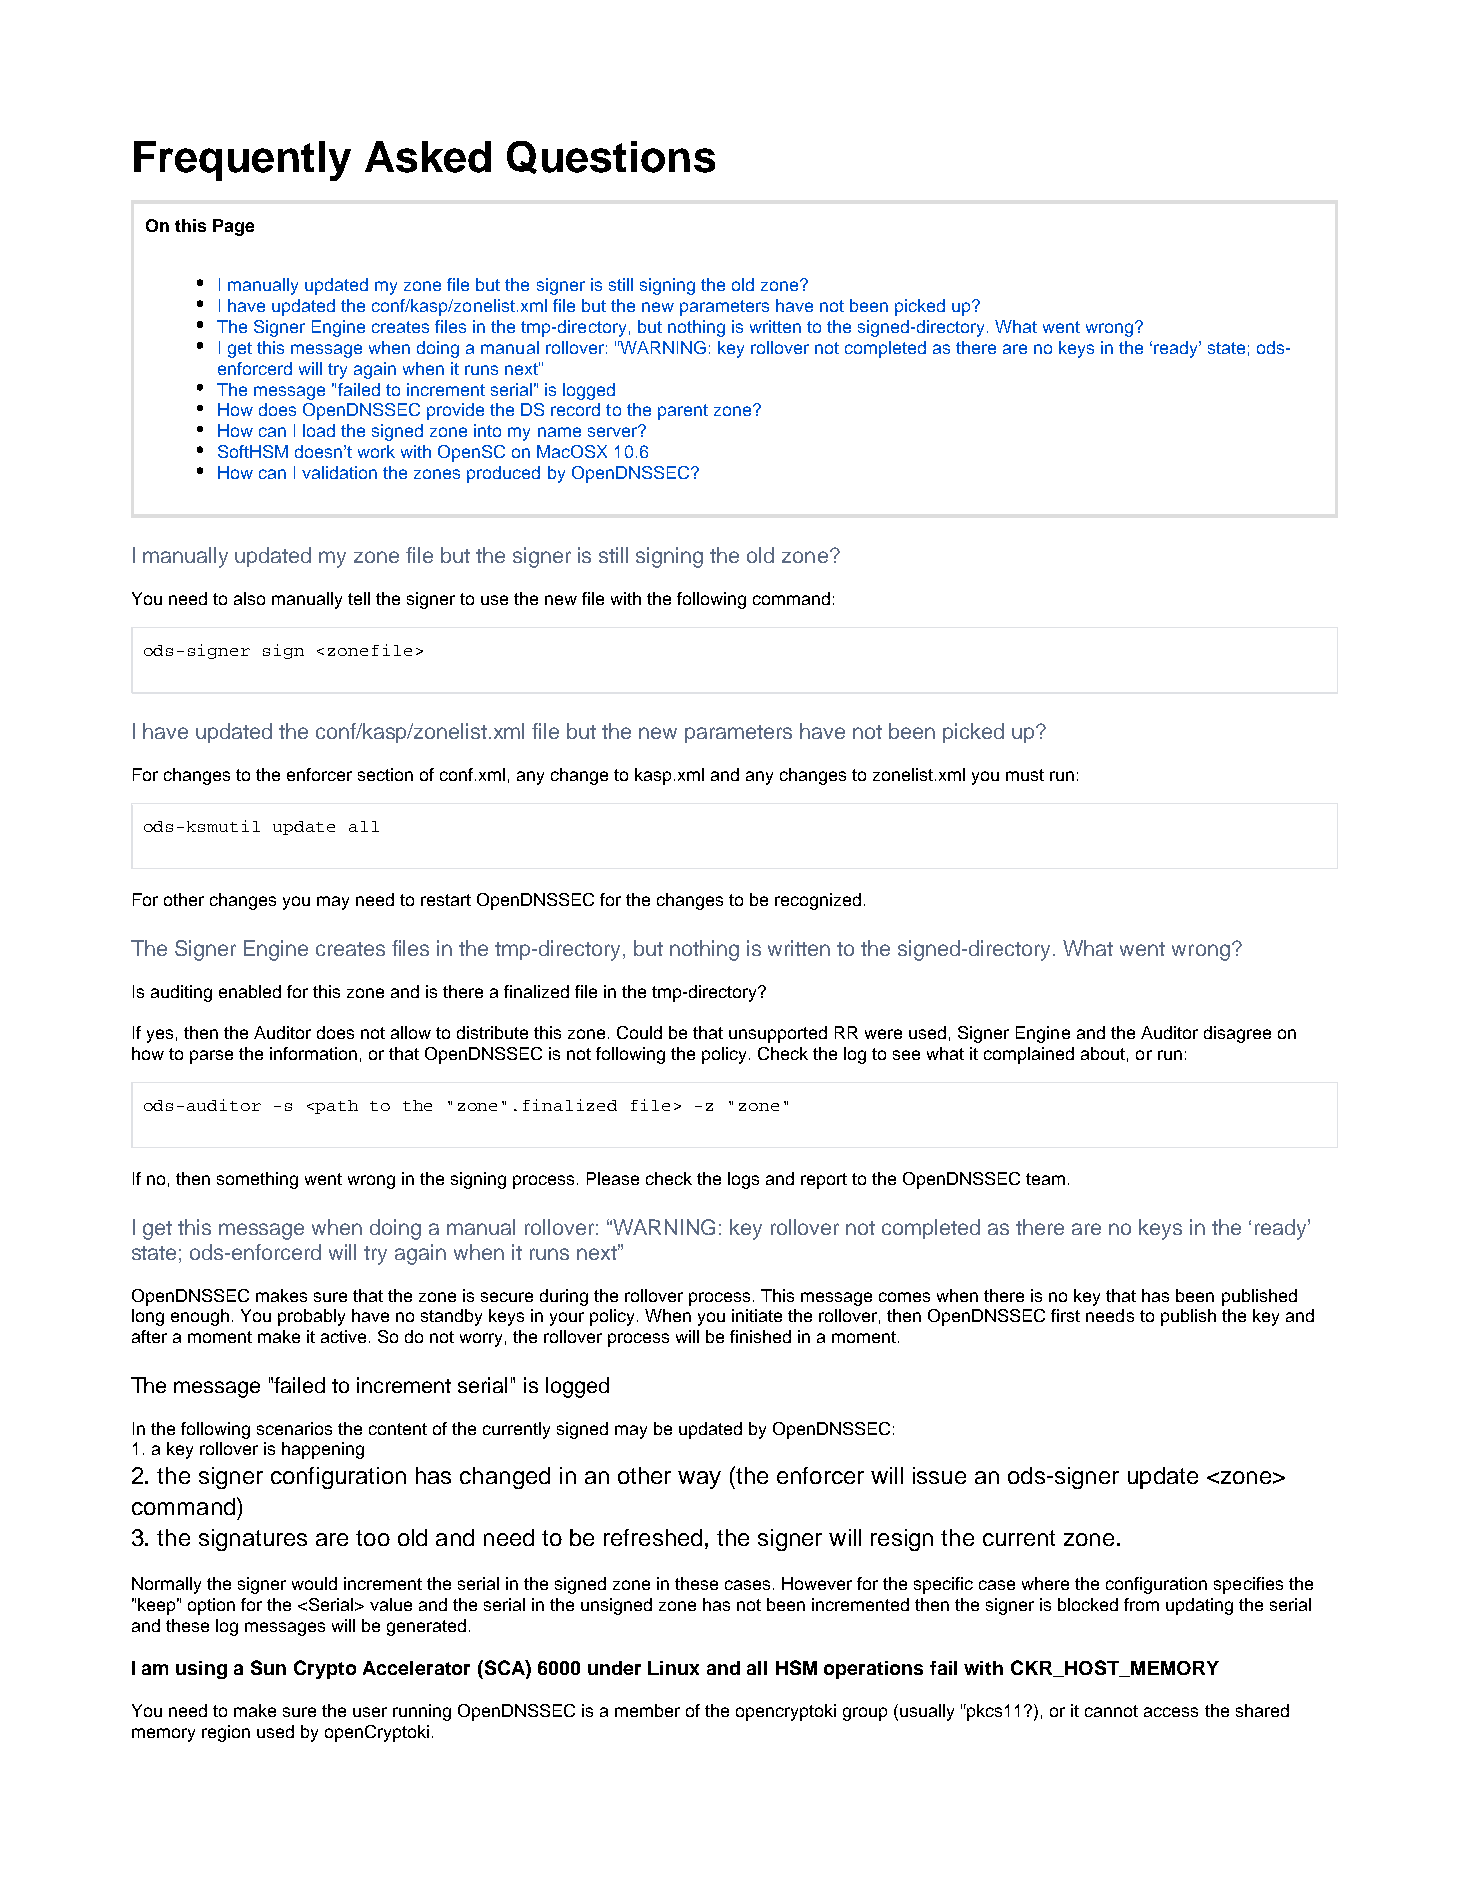 The width and height of the document is (1469, 1901). What do you see at coordinates (250, 991) in the document?
I see `enabled` at bounding box center [250, 991].
